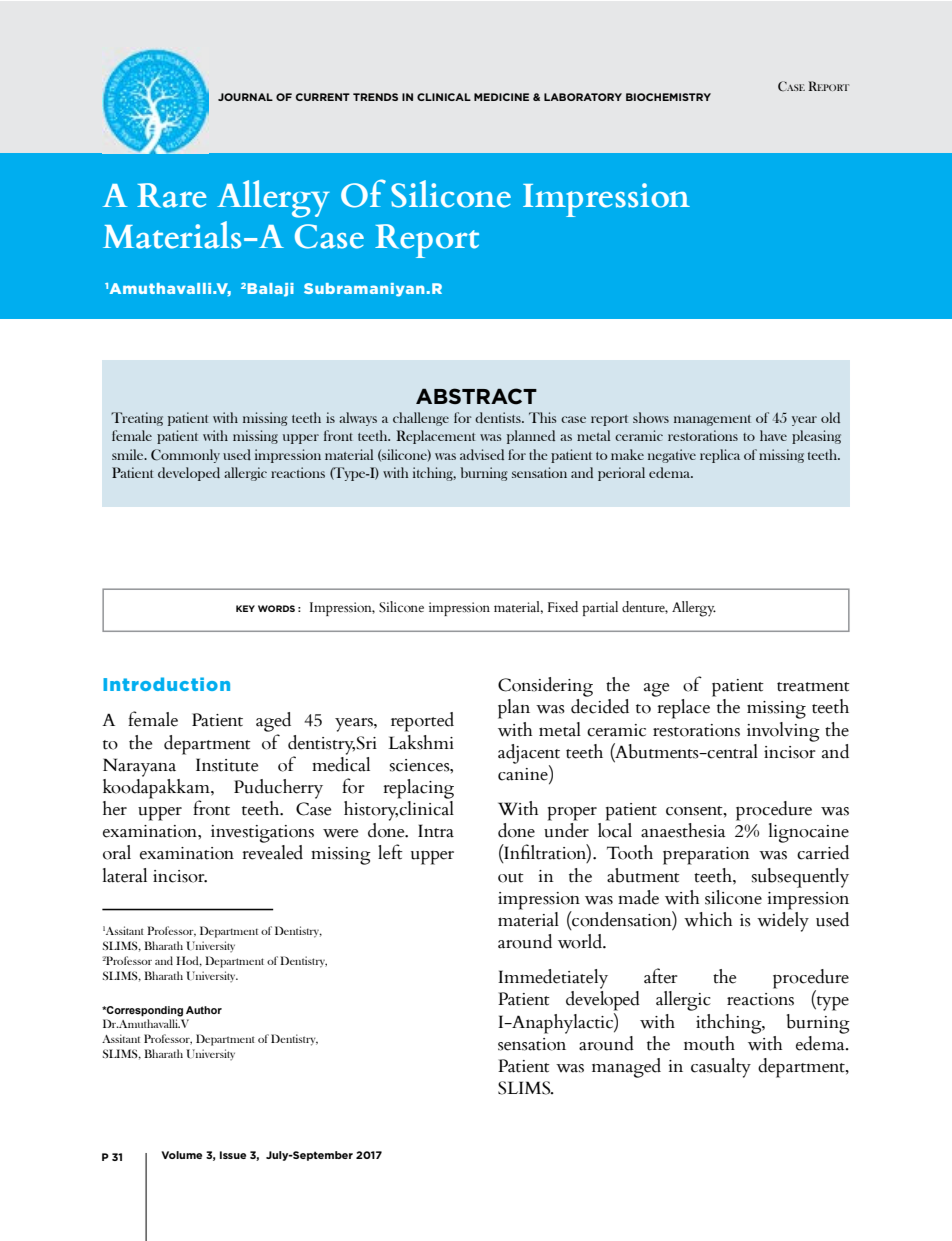 The image size is (952, 1241). What do you see at coordinates (436, 831) in the screenshot?
I see `Intra` at bounding box center [436, 831].
